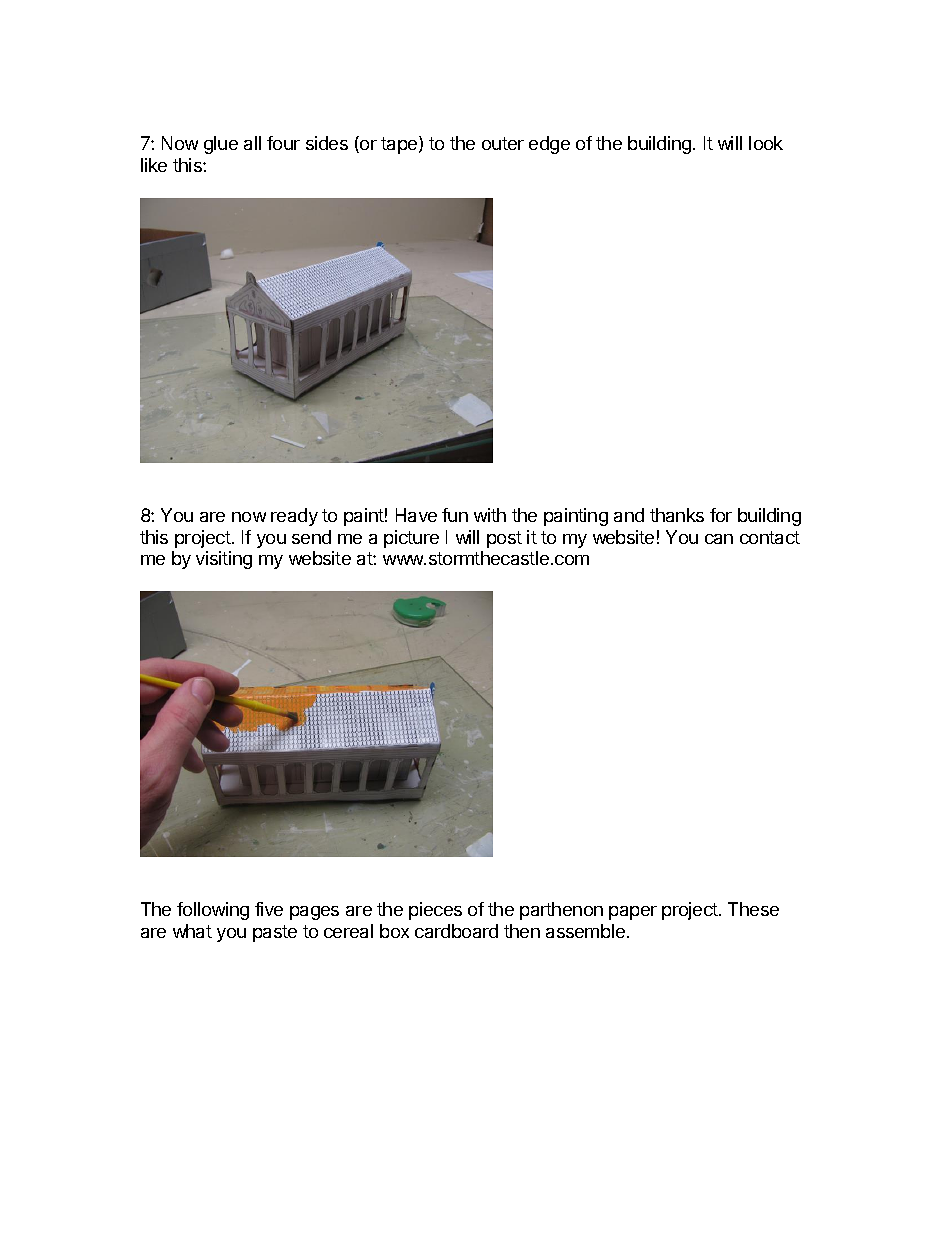 The image size is (952, 1233). What do you see at coordinates (455, 515) in the page?
I see `fun` at bounding box center [455, 515].
